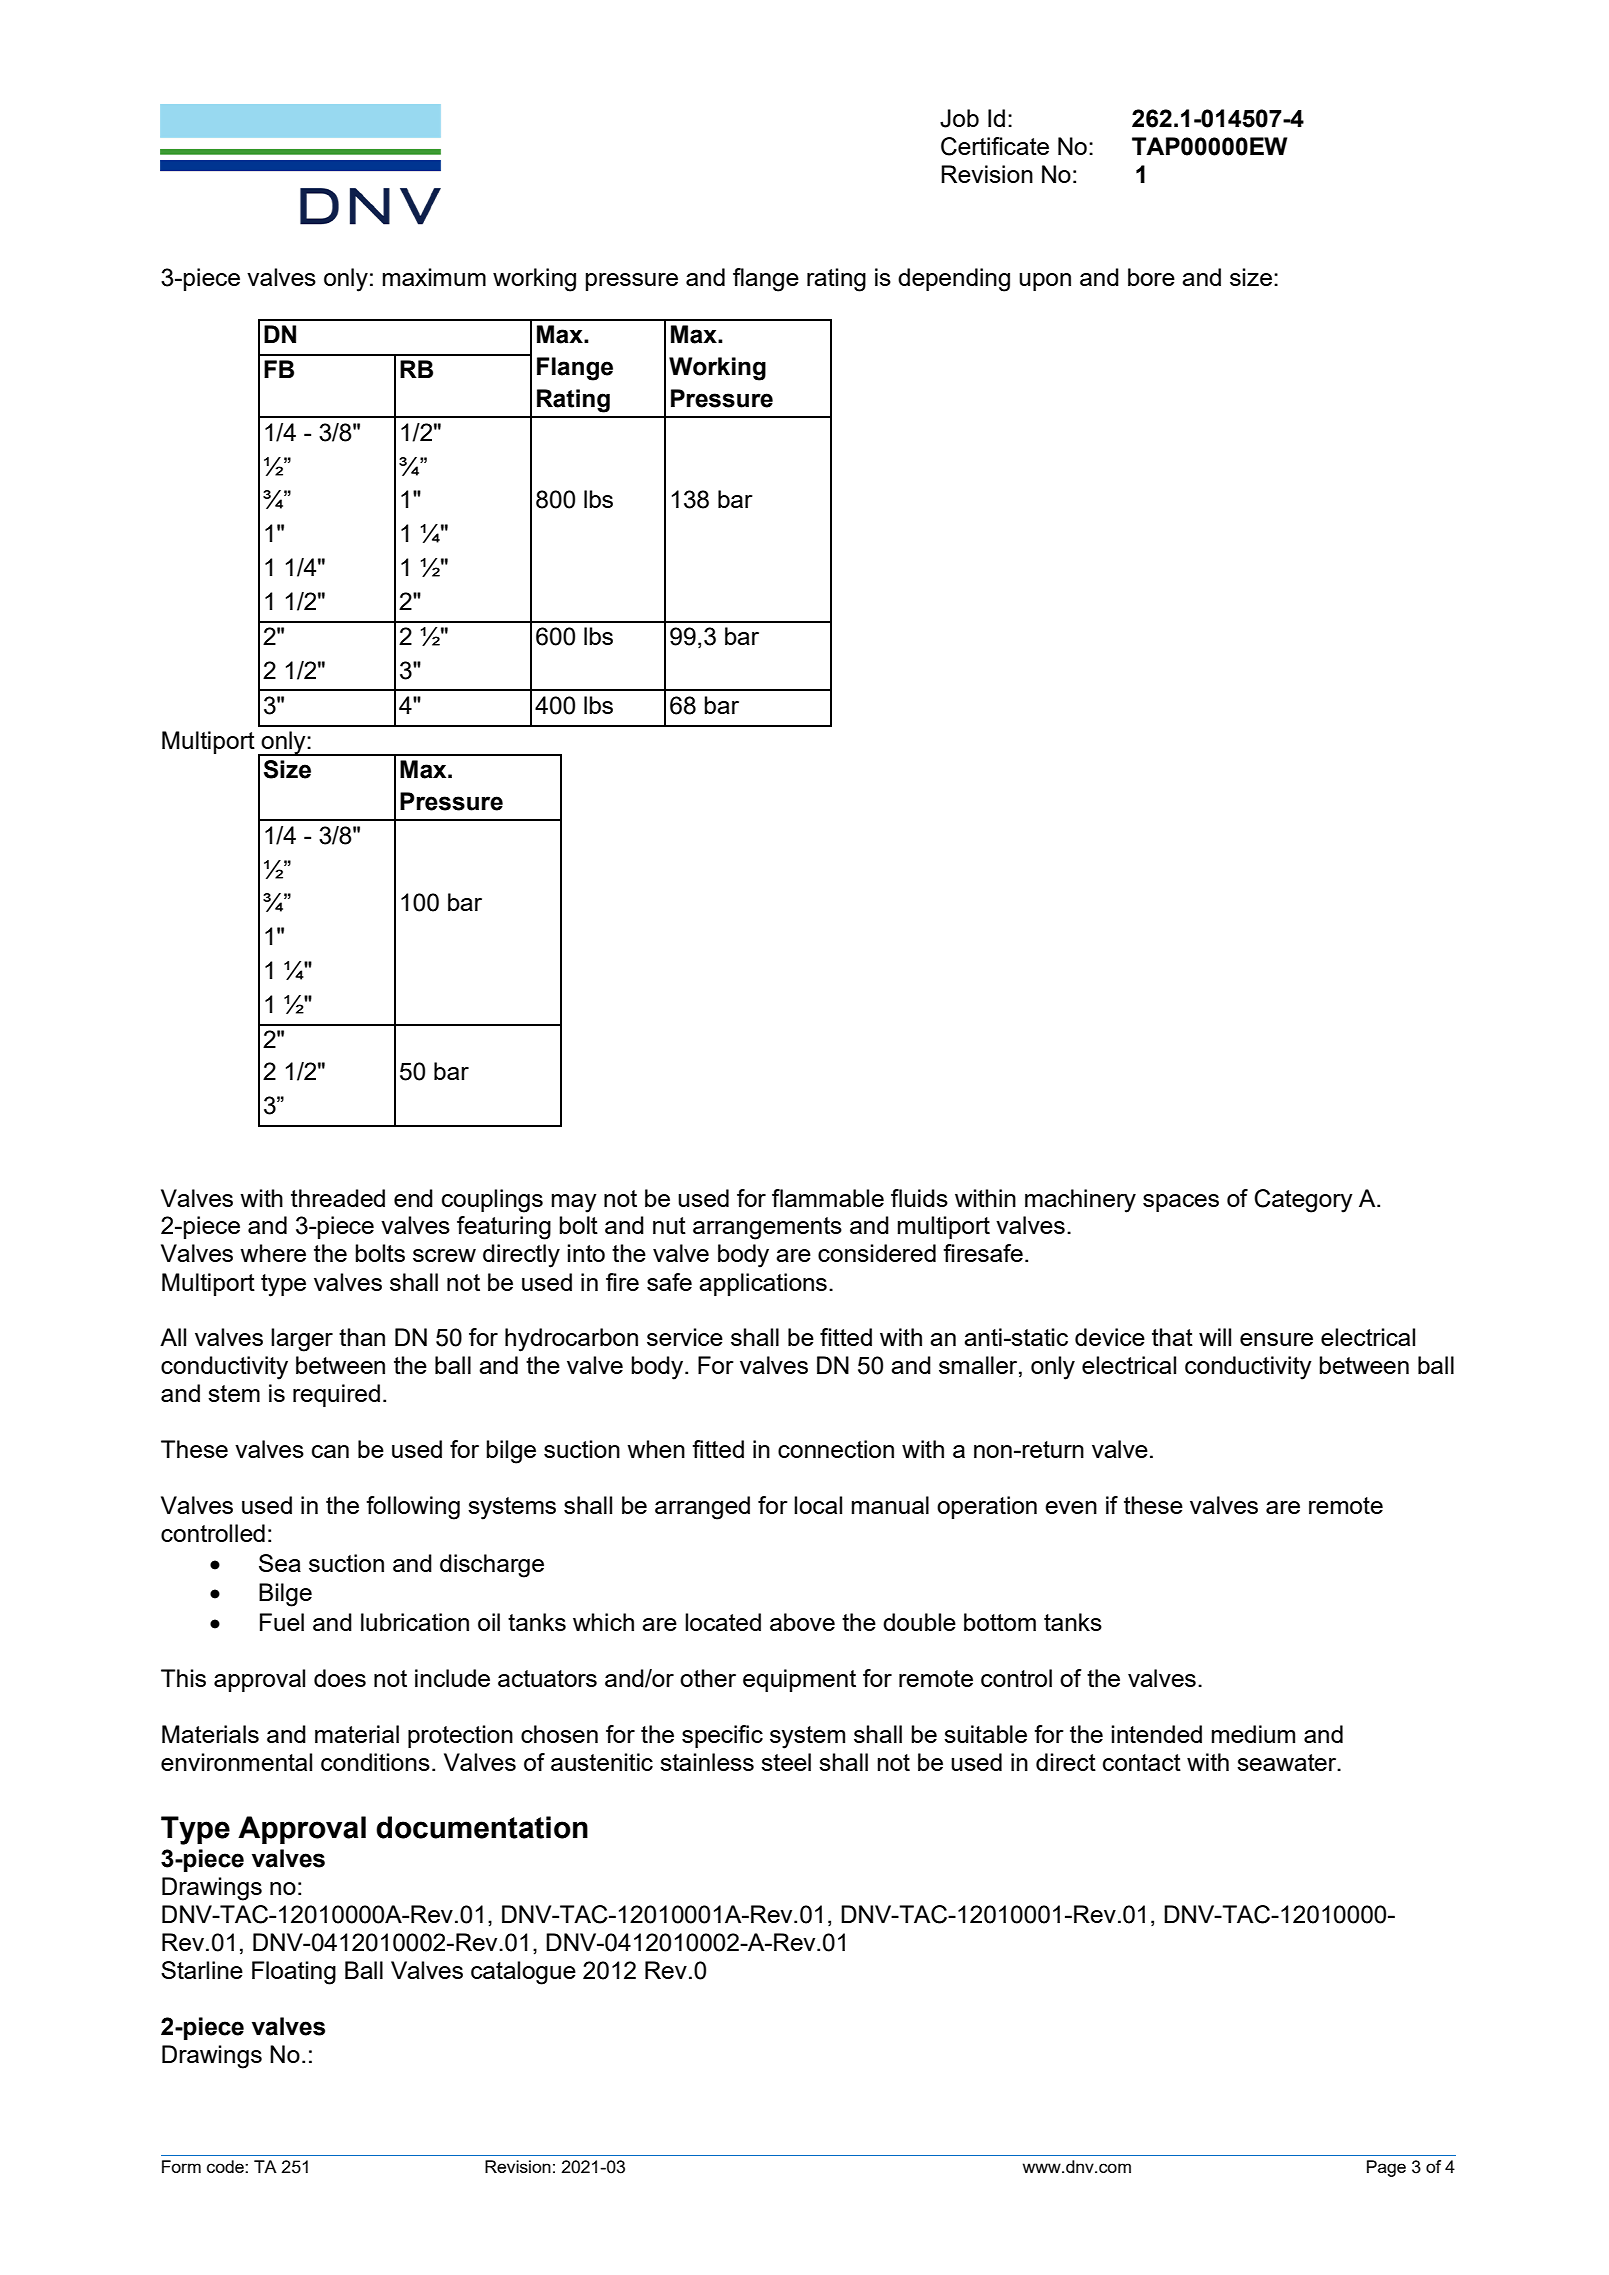 The image size is (1609, 2275). Describe the element at coordinates (959, 118) in the page. I see `Job` at that location.
